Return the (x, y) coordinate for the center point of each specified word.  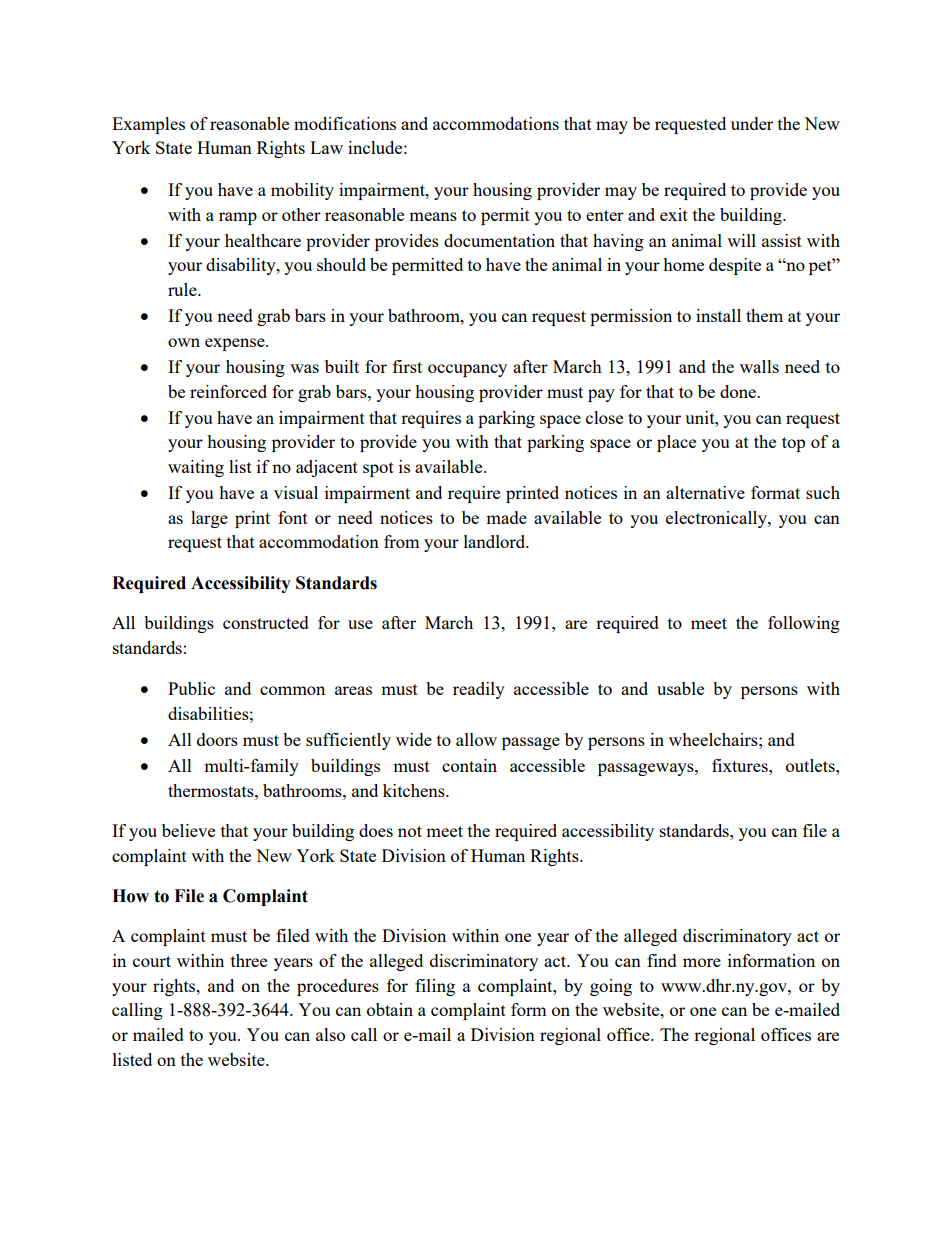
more (702, 962)
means (433, 216)
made (506, 517)
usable (680, 688)
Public (191, 688)
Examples (148, 125)
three (249, 960)
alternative (705, 492)
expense (236, 344)
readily (479, 690)
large (209, 519)
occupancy (467, 370)
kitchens (415, 790)
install (718, 315)
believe (188, 830)
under (752, 123)
